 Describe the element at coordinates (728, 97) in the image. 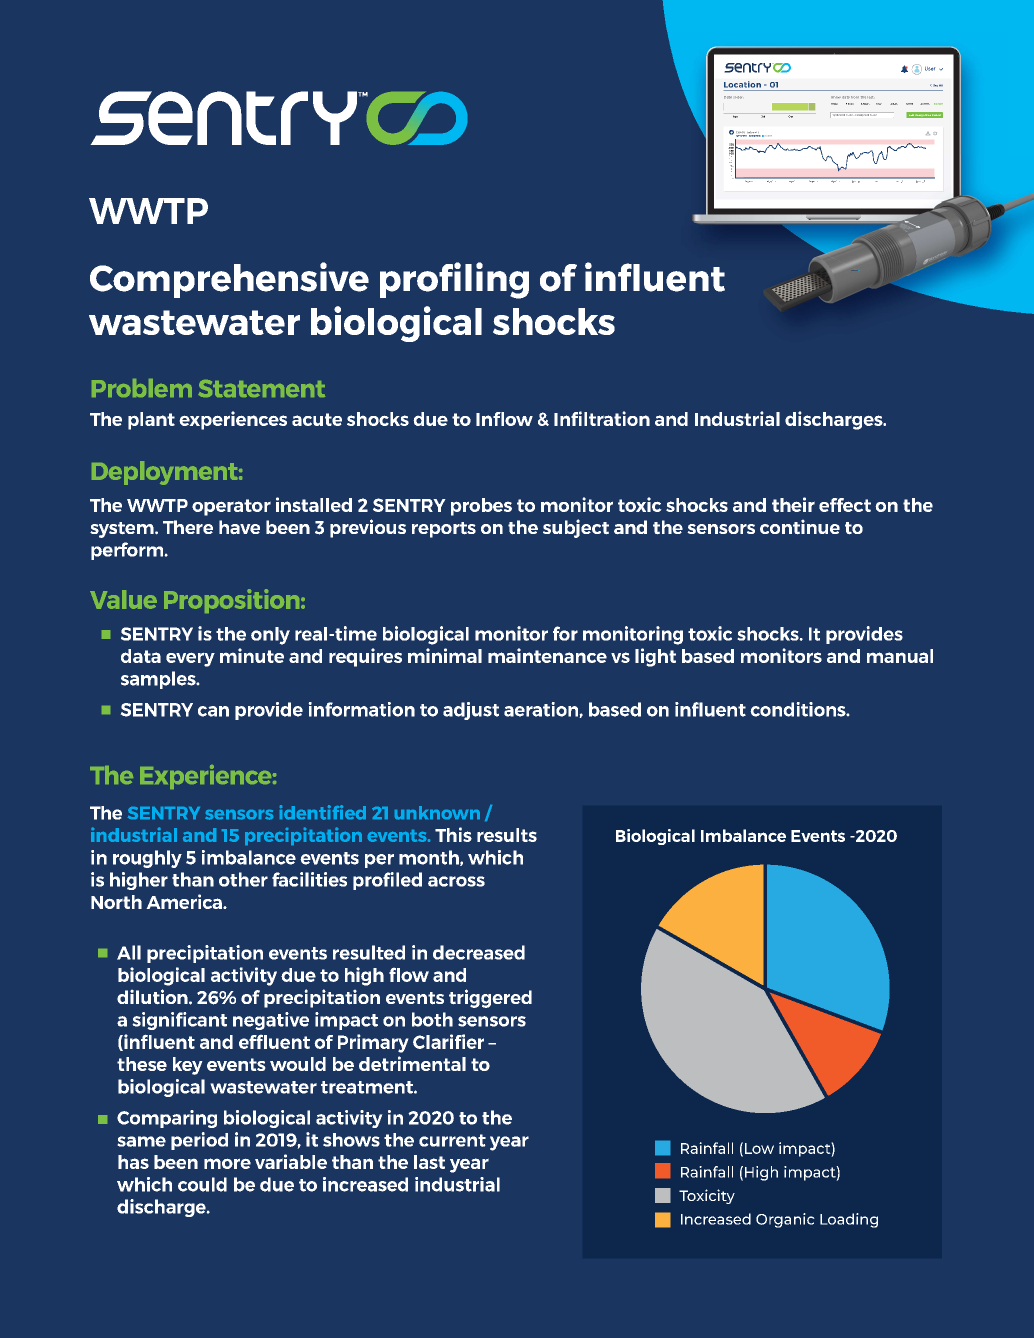

I see `Date` at that location.
